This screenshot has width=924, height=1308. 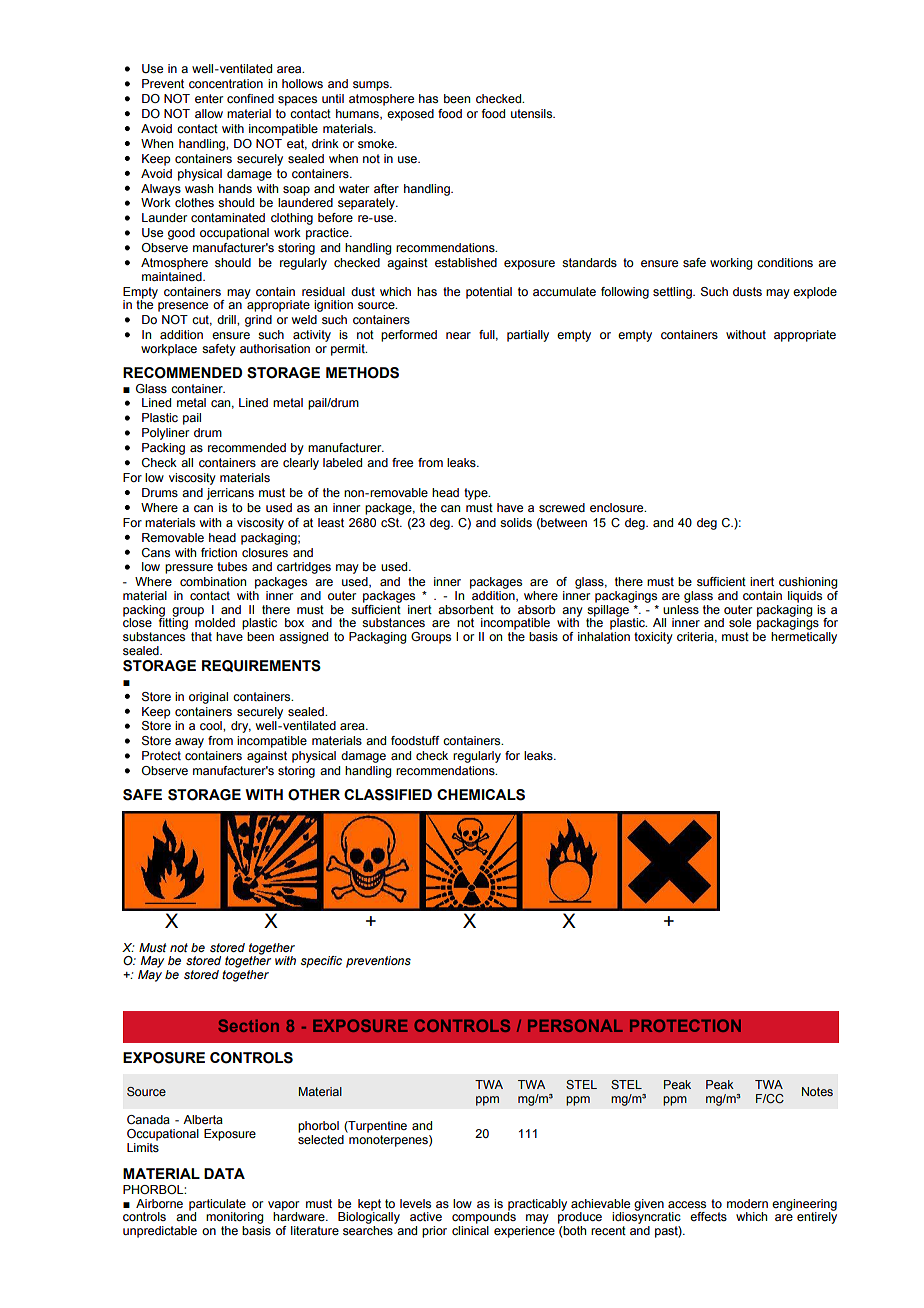 What do you see at coordinates (301, 464) in the screenshot?
I see `clearly` at bounding box center [301, 464].
